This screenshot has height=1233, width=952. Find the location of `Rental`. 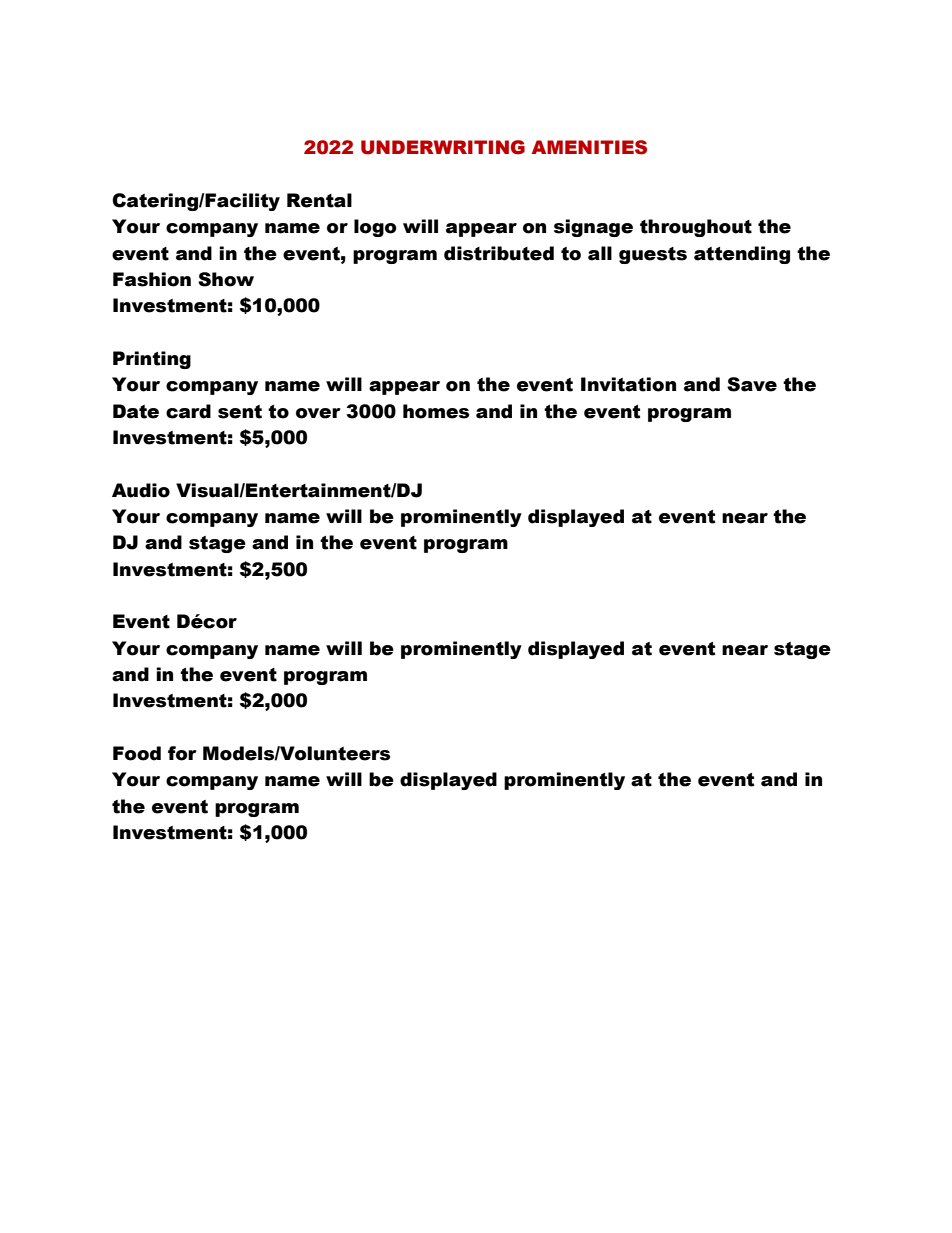

Rental is located at coordinates (319, 200).
